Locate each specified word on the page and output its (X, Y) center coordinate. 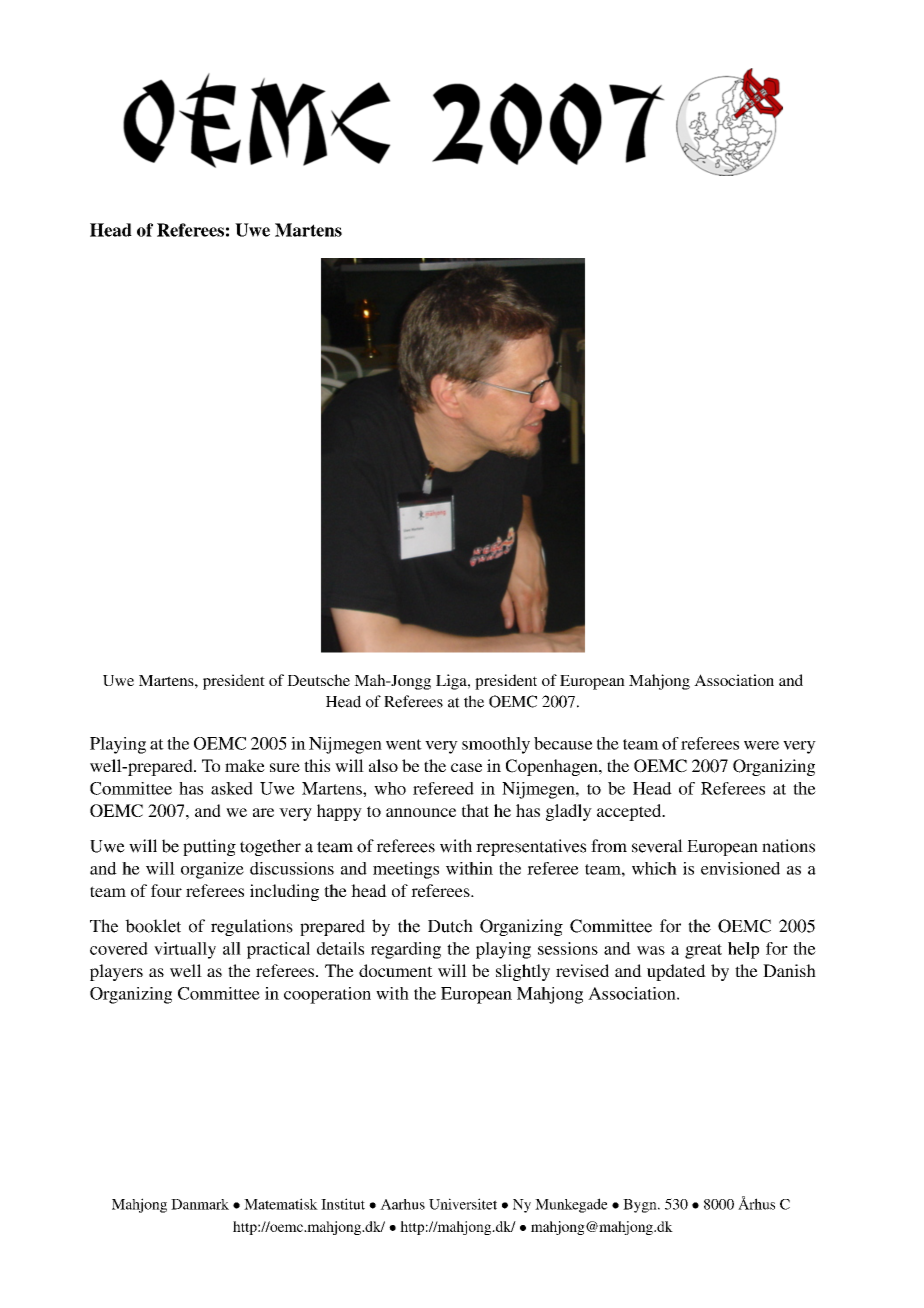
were (761, 745)
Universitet (463, 1204)
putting (209, 847)
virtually (185, 950)
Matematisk (281, 1204)
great (703, 951)
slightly (523, 972)
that (475, 810)
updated (676, 972)
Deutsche (318, 680)
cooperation (327, 995)
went (404, 744)
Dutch (450, 926)
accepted (630, 812)
